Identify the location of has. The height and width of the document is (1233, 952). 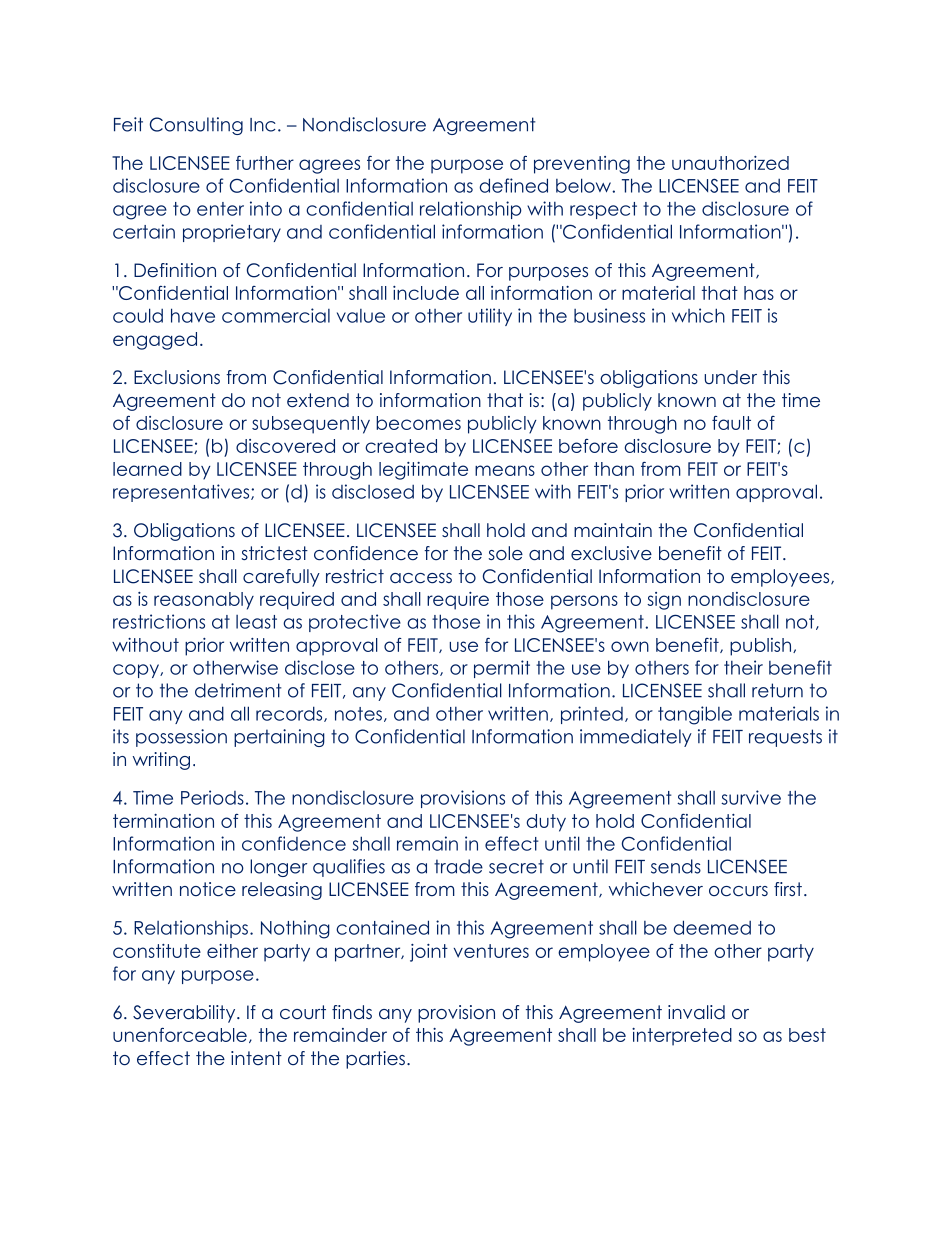
(759, 293).
